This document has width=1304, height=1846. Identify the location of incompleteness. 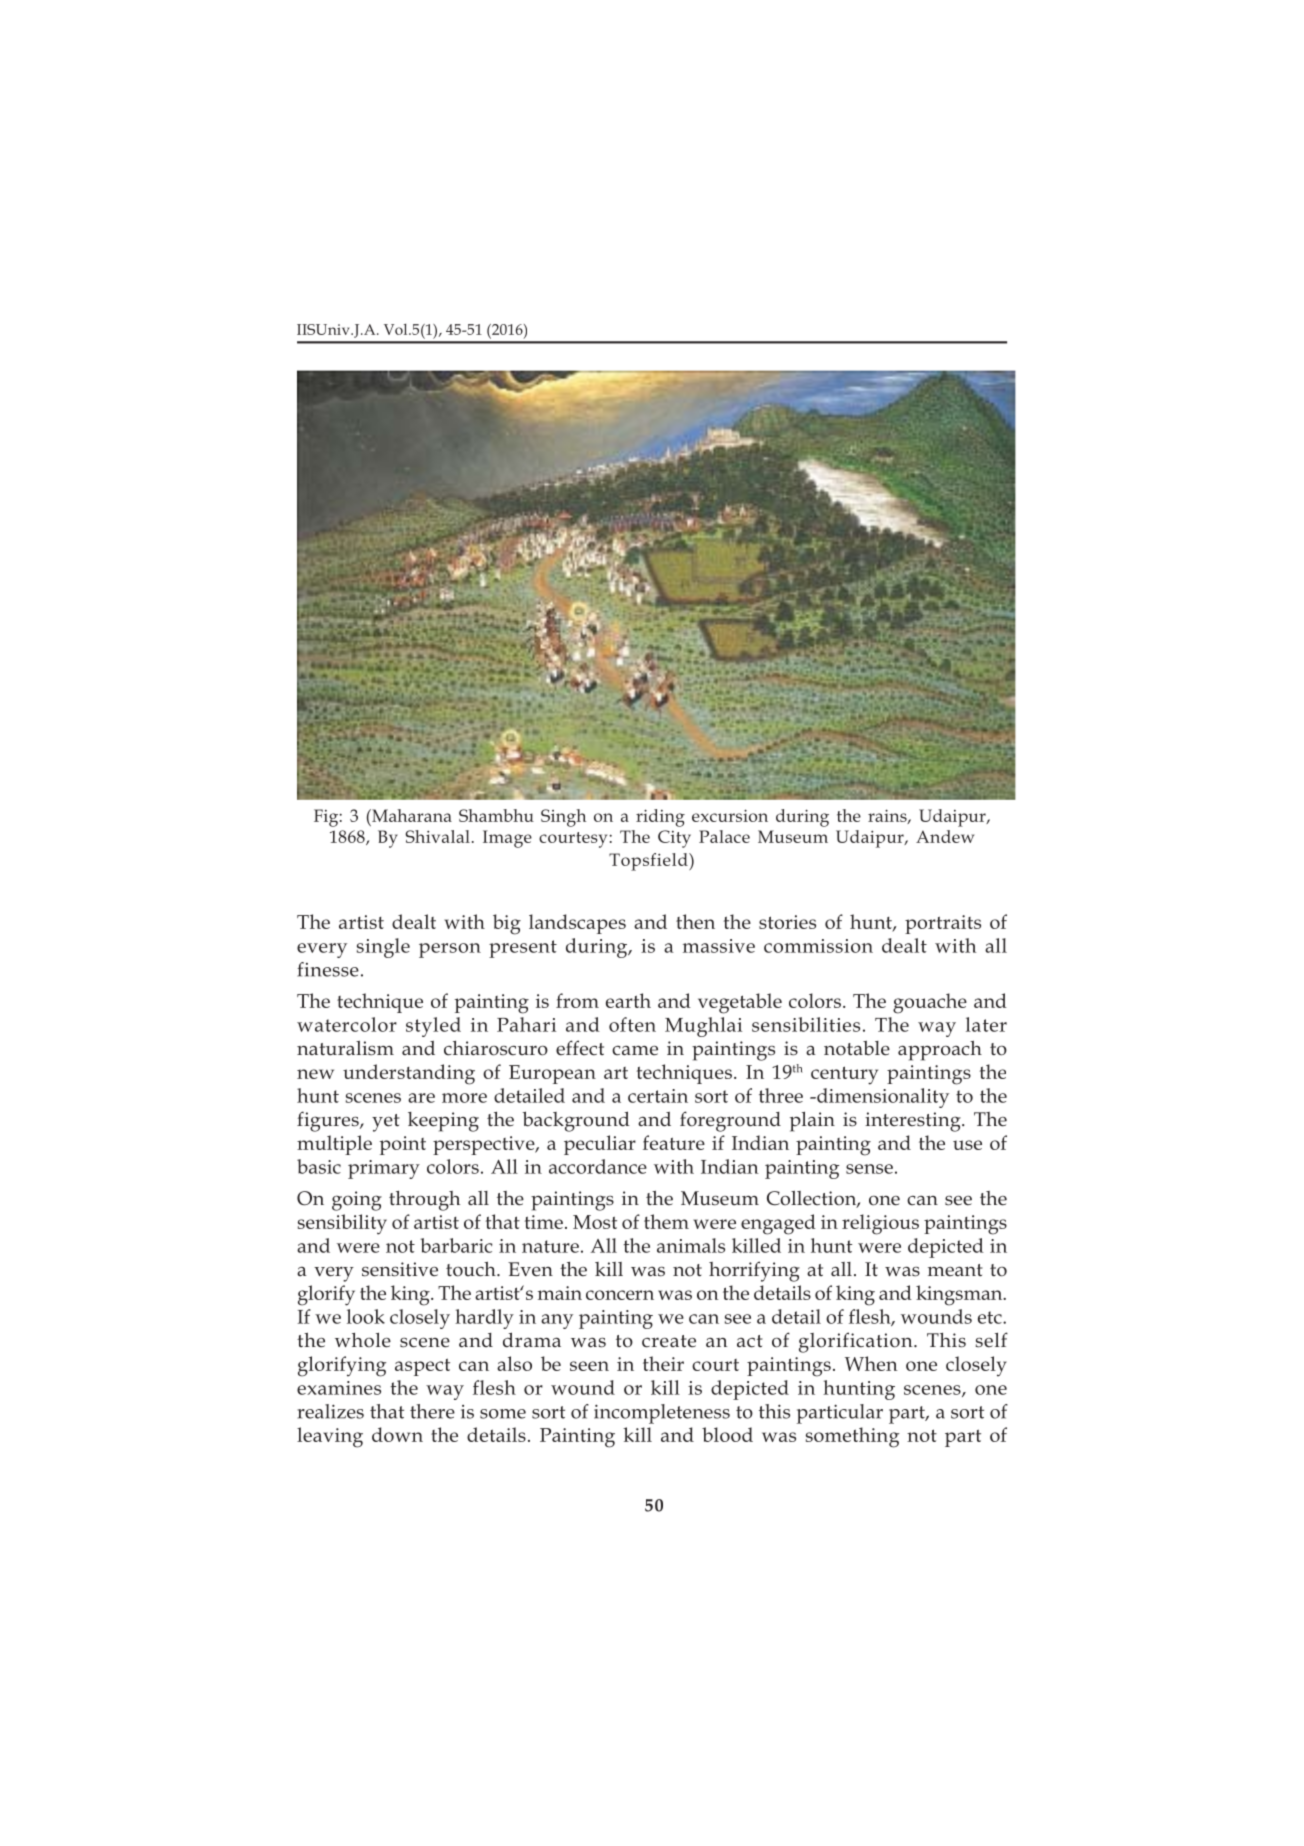
(662, 1414).
